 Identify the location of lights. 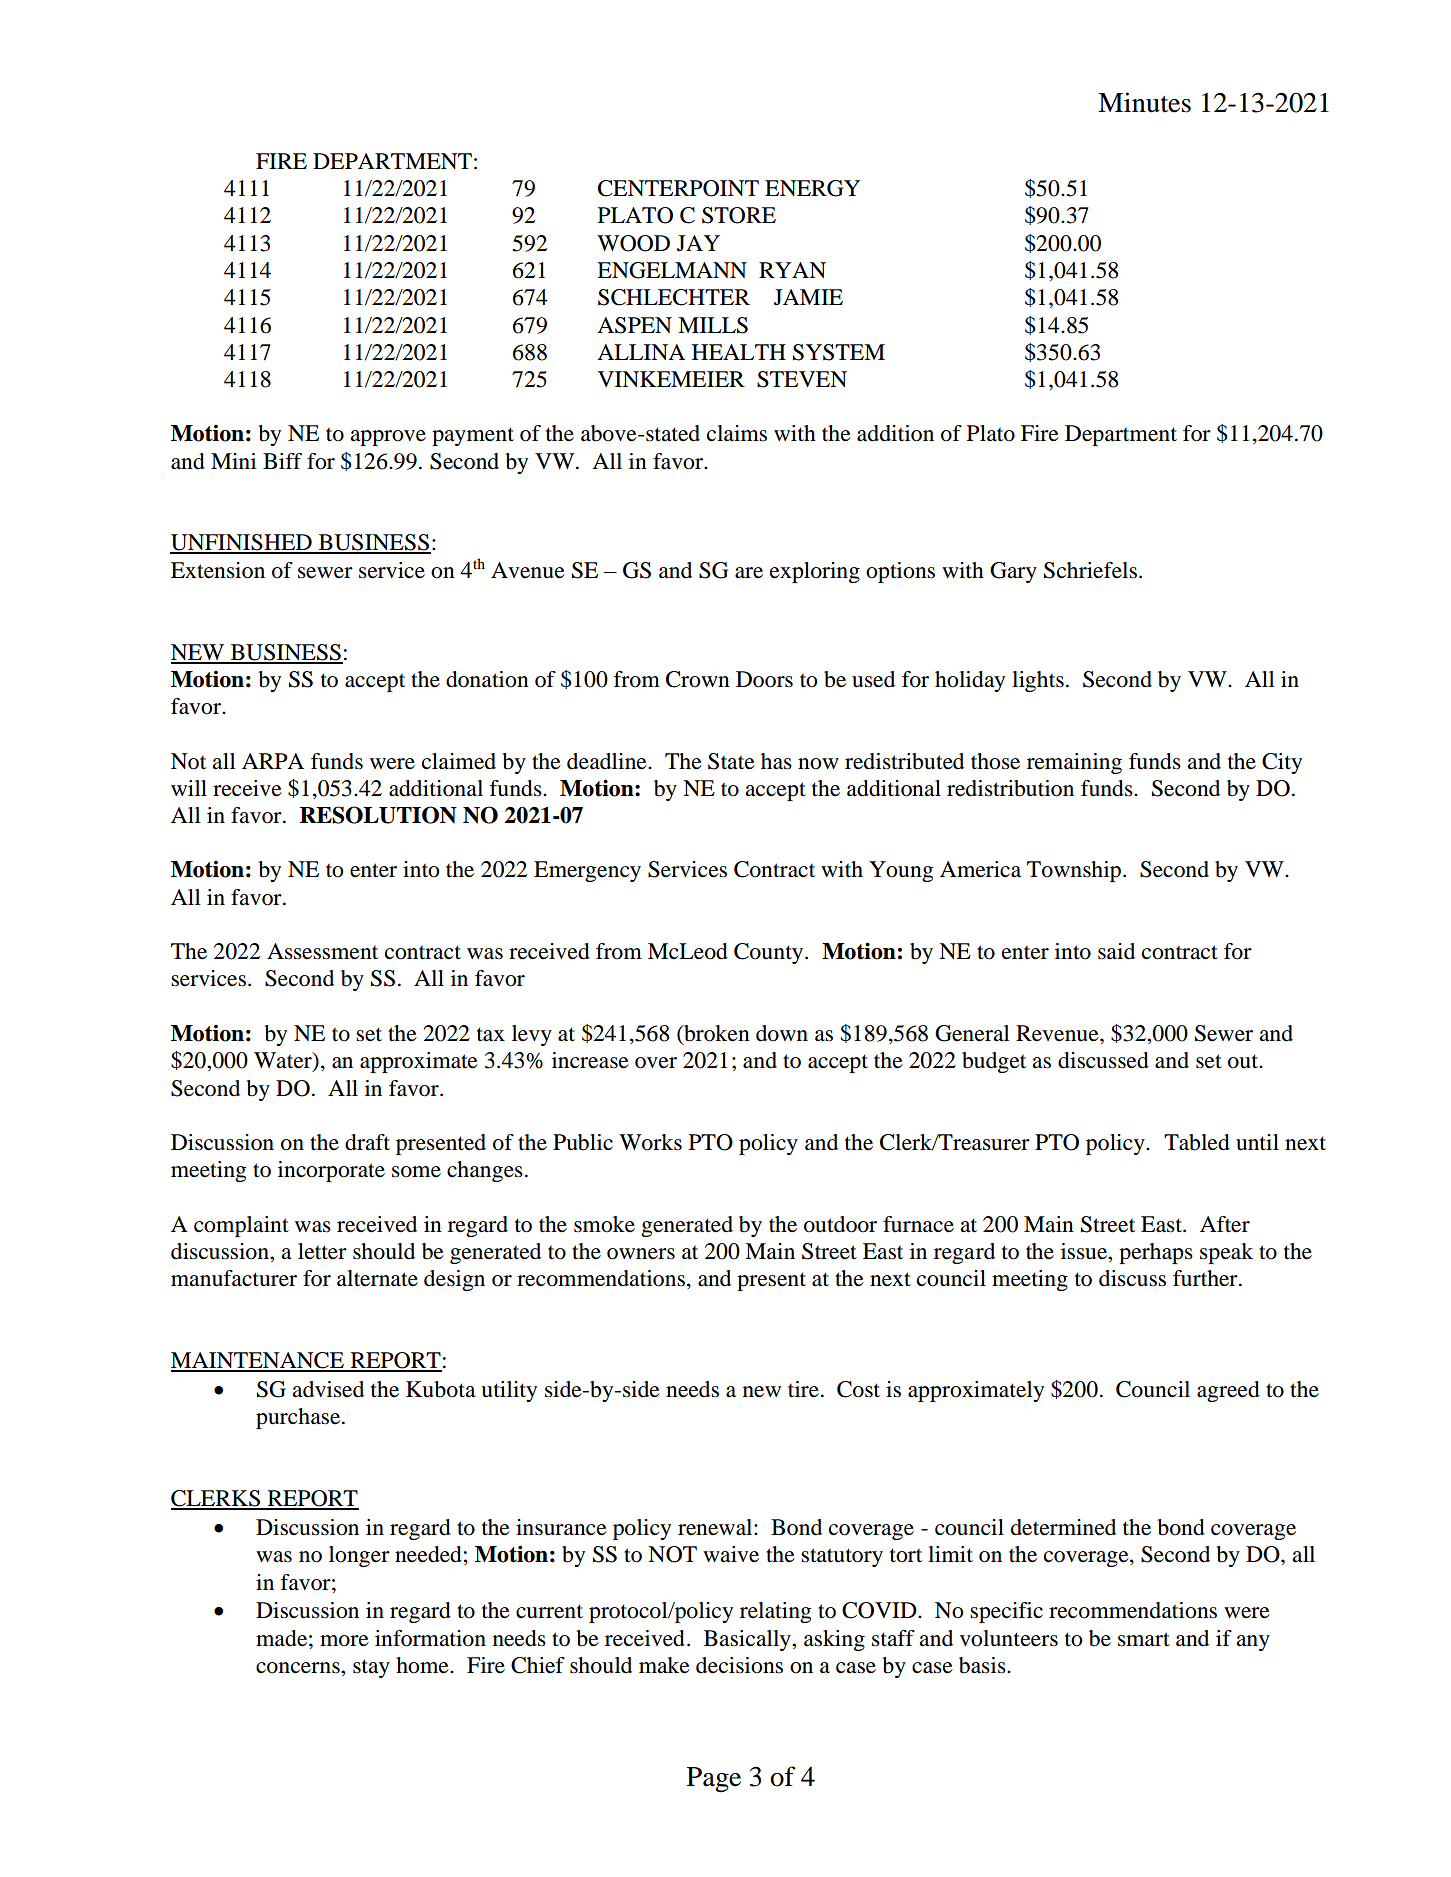
(1038, 681).
